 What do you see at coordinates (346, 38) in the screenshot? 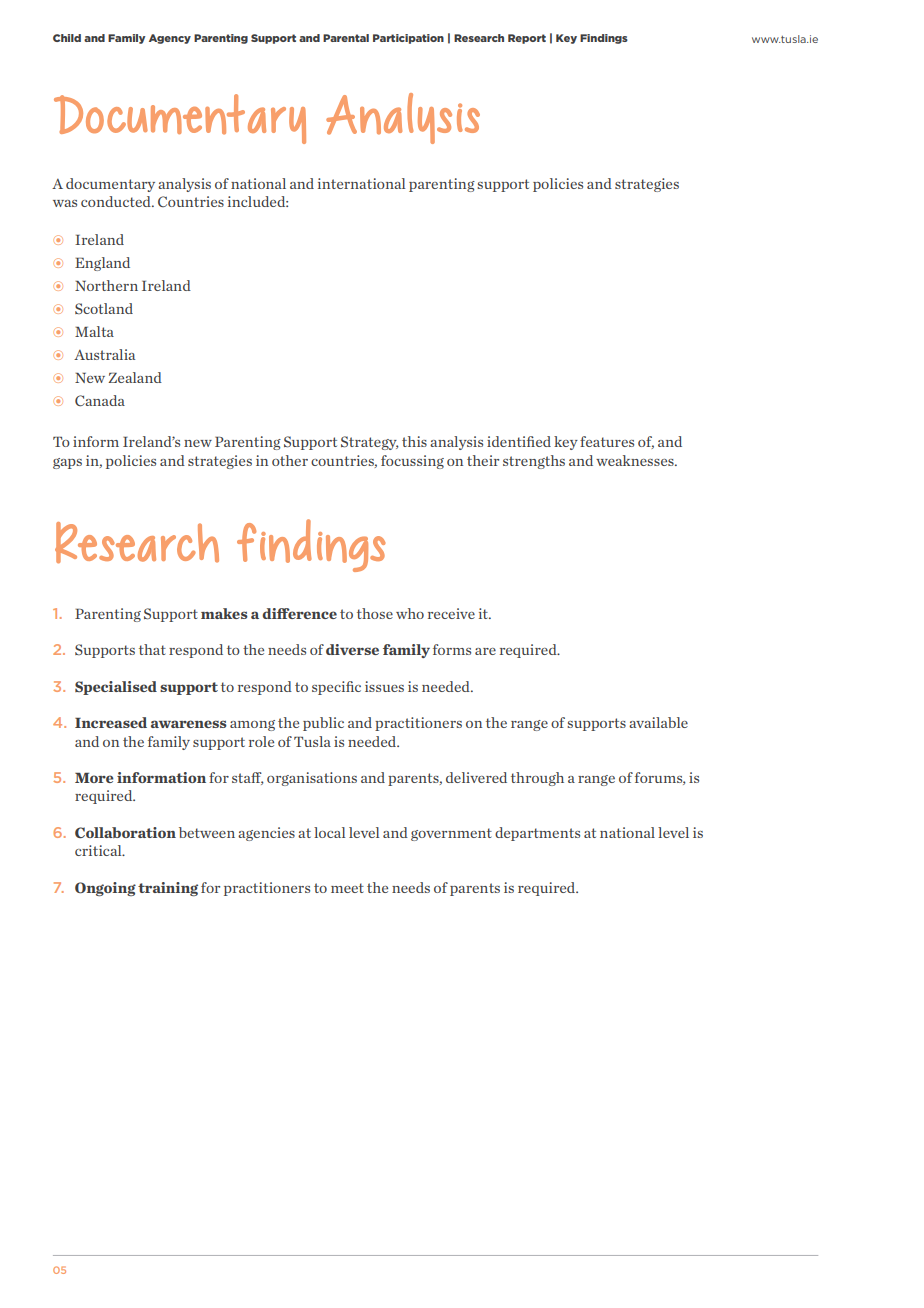
I see `Parental` at bounding box center [346, 38].
